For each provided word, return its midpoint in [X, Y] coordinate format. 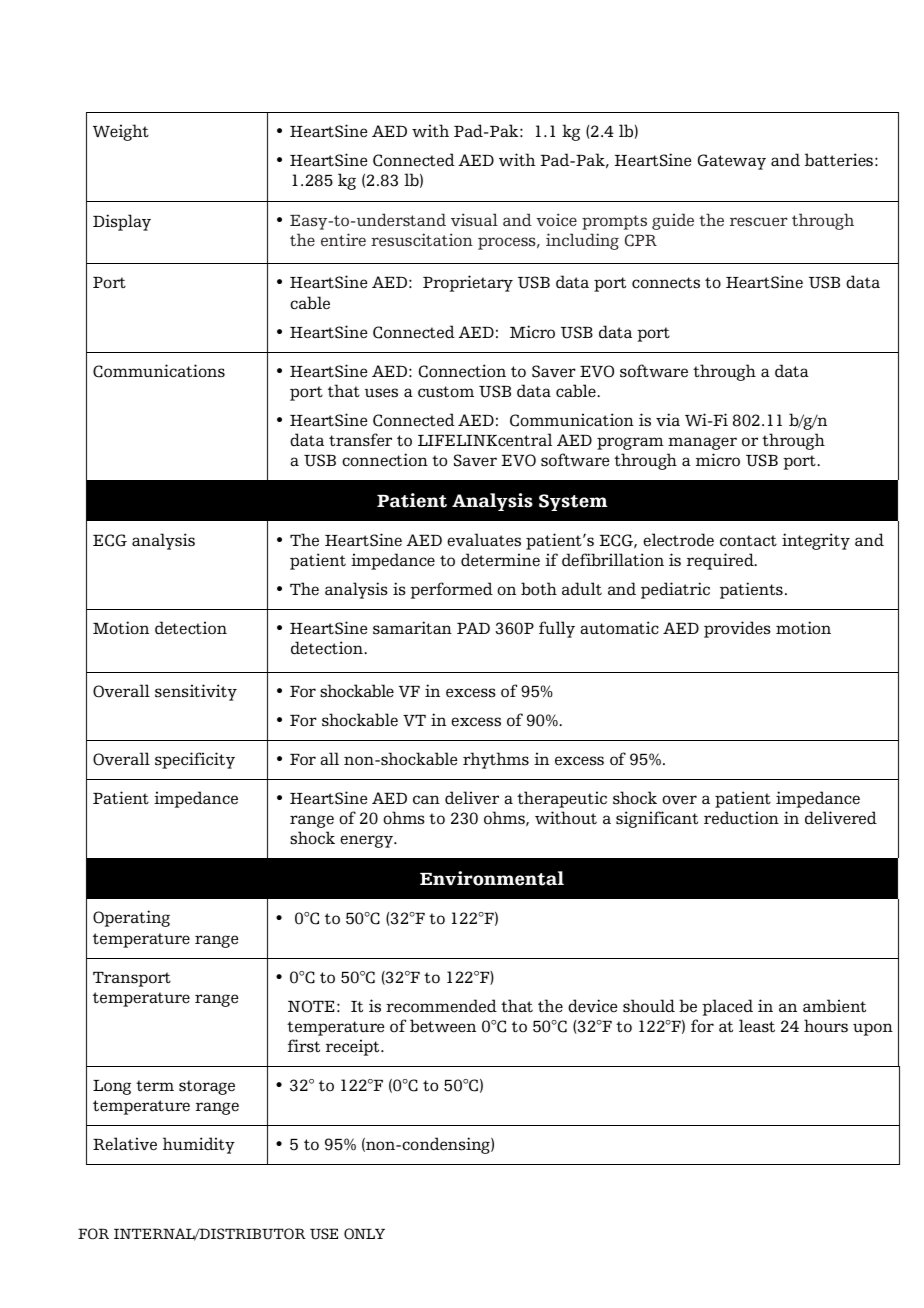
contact [748, 541]
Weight [121, 132]
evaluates [484, 540]
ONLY [364, 1234]
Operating [131, 918]
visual [474, 219]
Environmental [492, 878]
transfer [360, 440]
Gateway [732, 162]
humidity [199, 1145]
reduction [741, 818]
